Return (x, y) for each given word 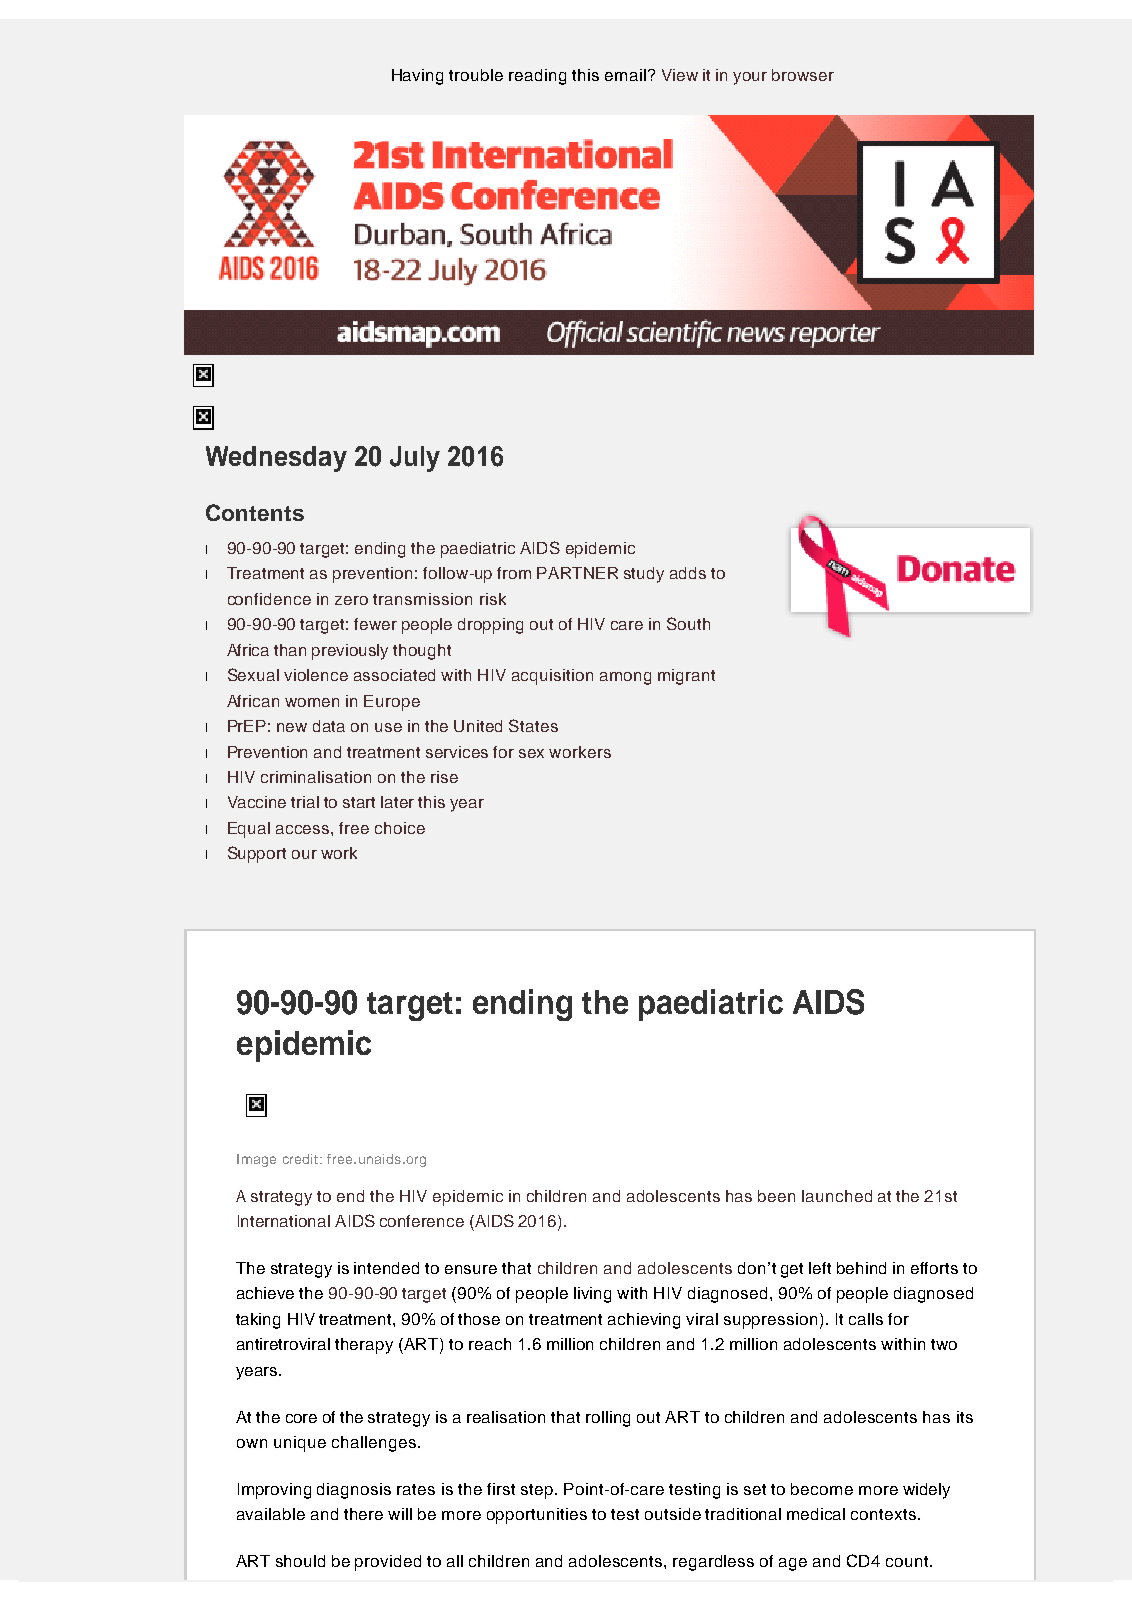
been (776, 1196)
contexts (883, 1514)
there (363, 1514)
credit (302, 1159)
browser (803, 75)
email (625, 75)
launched (837, 1196)
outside (673, 1514)
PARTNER (577, 573)
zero (351, 600)
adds (688, 573)
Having (417, 77)
